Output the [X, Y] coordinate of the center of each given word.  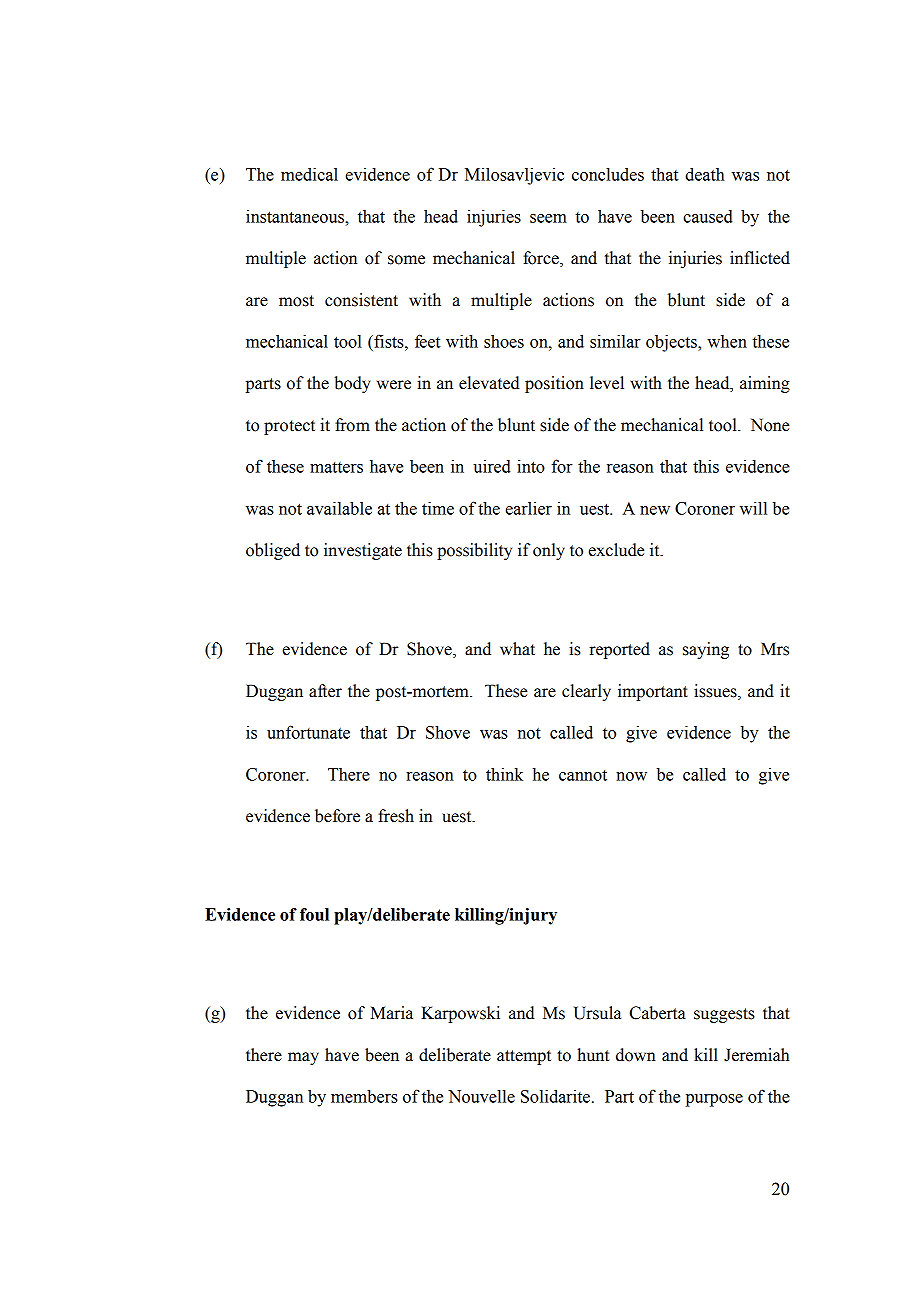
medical [309, 174]
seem [548, 218]
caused [708, 216]
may [303, 1058]
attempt [524, 1057]
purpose [714, 1100]
